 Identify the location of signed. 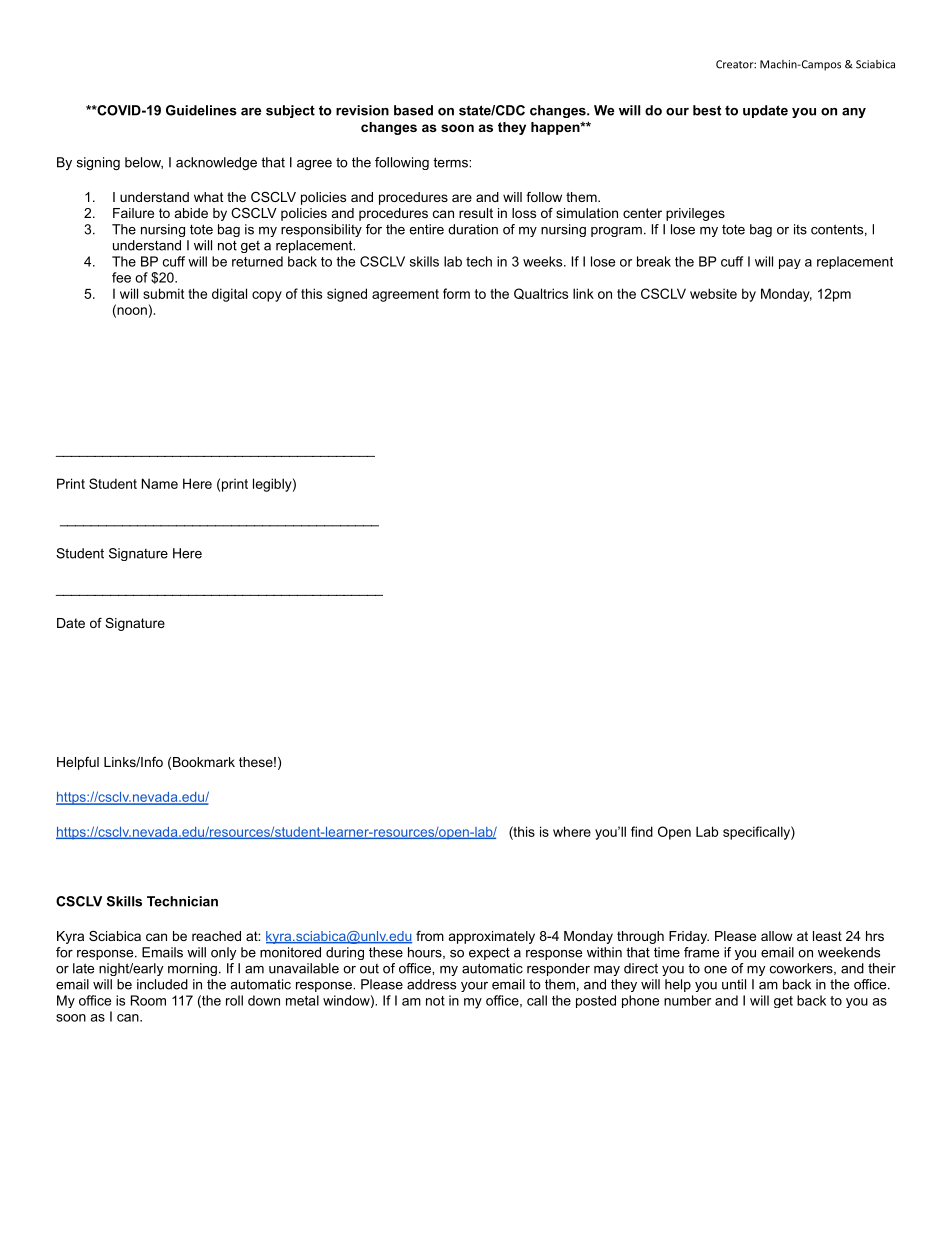
(347, 295).
